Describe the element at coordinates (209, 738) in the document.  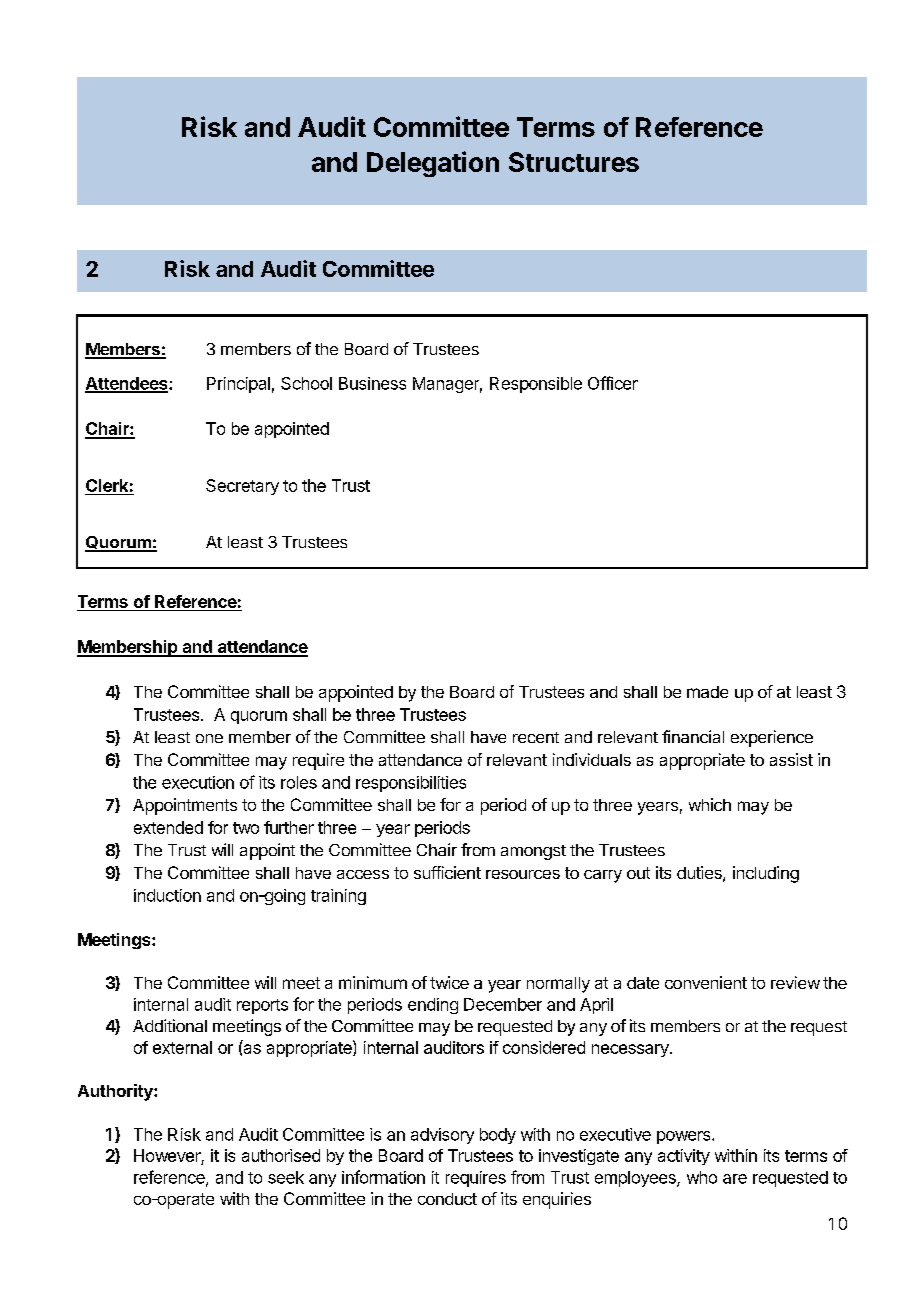
I see `one` at that location.
